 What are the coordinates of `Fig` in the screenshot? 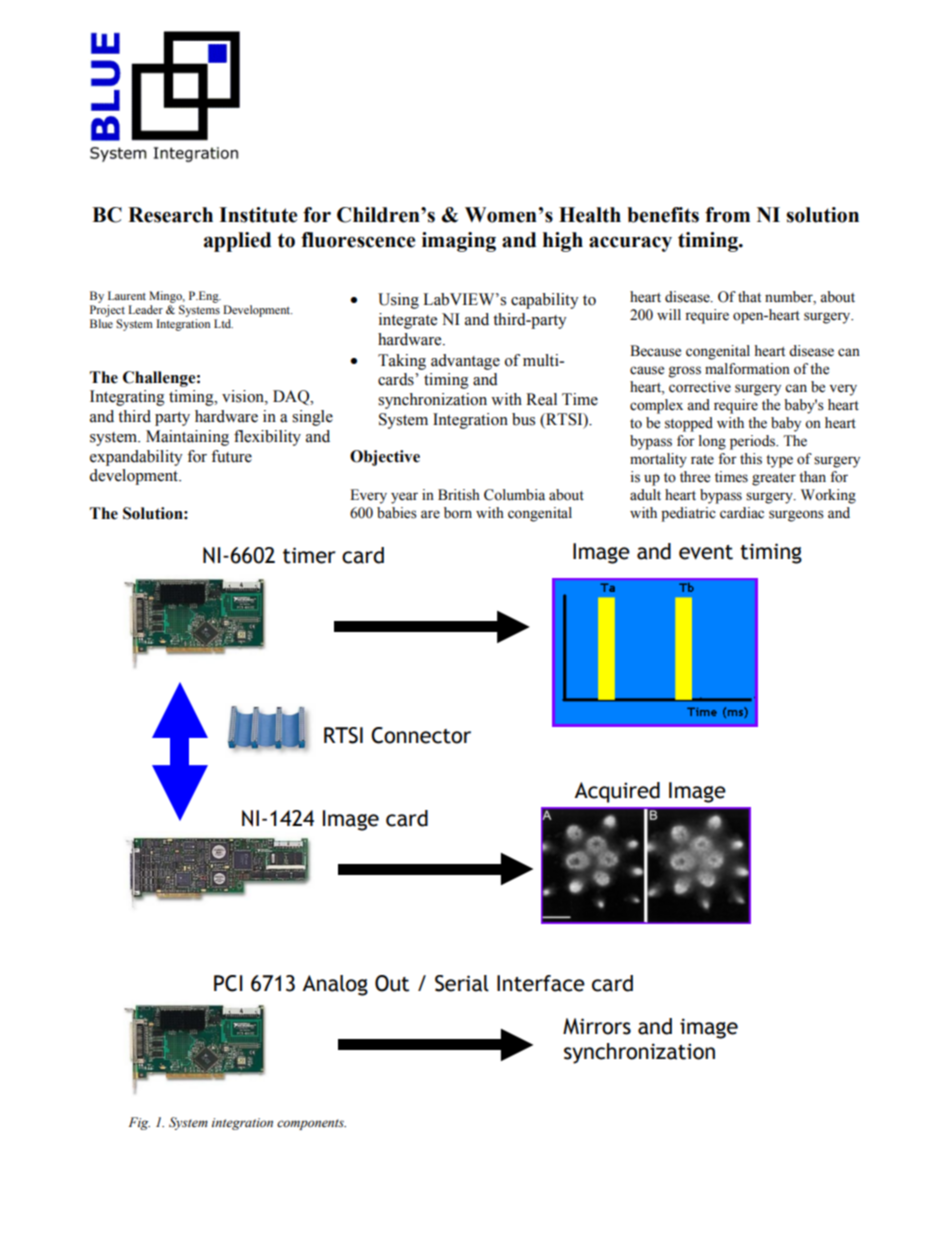 It's located at (139, 1123).
